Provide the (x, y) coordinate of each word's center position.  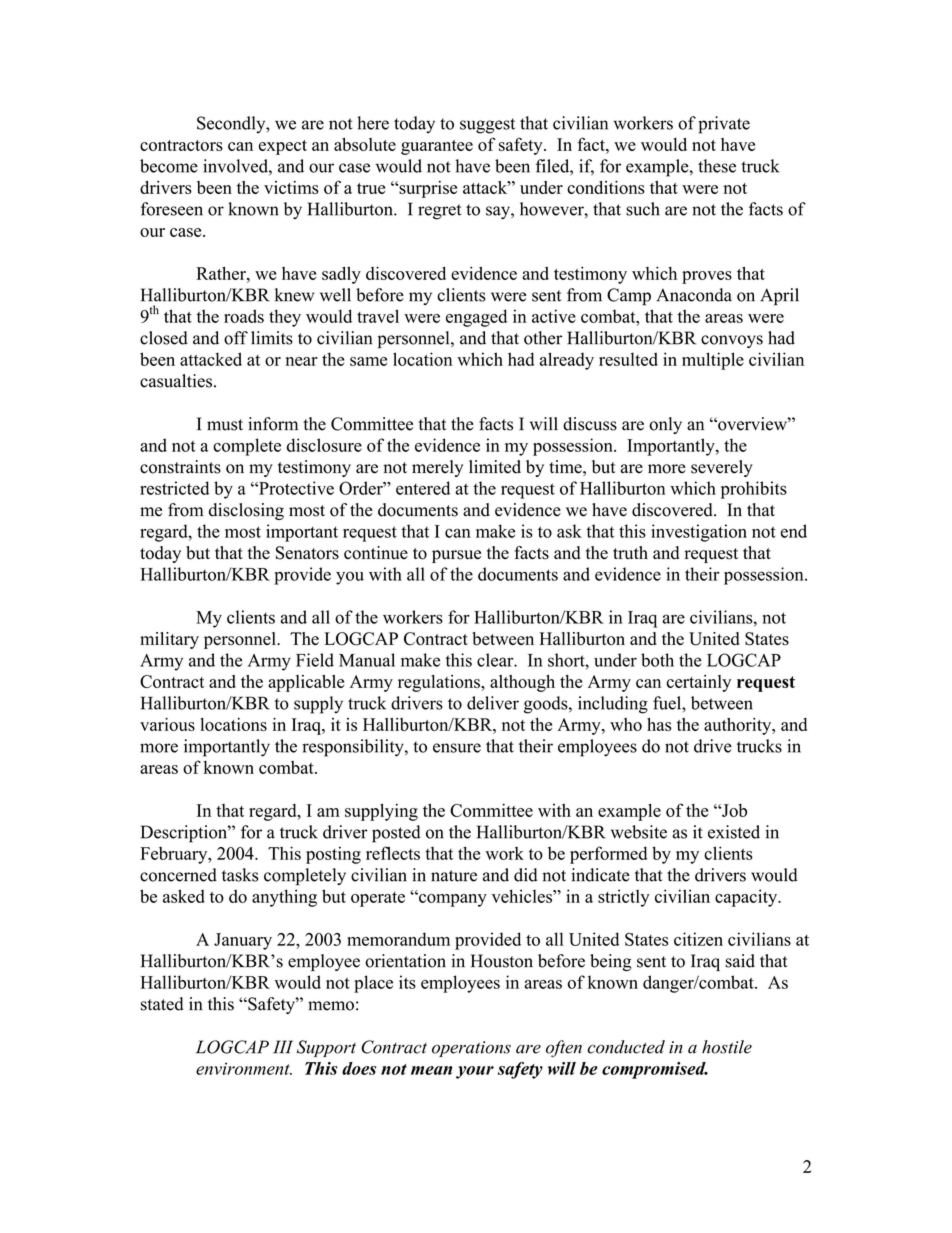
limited (495, 467)
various (167, 724)
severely (722, 468)
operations (471, 1049)
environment (244, 1068)
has (659, 724)
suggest (487, 126)
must (225, 425)
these (717, 166)
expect (283, 147)
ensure (457, 748)
